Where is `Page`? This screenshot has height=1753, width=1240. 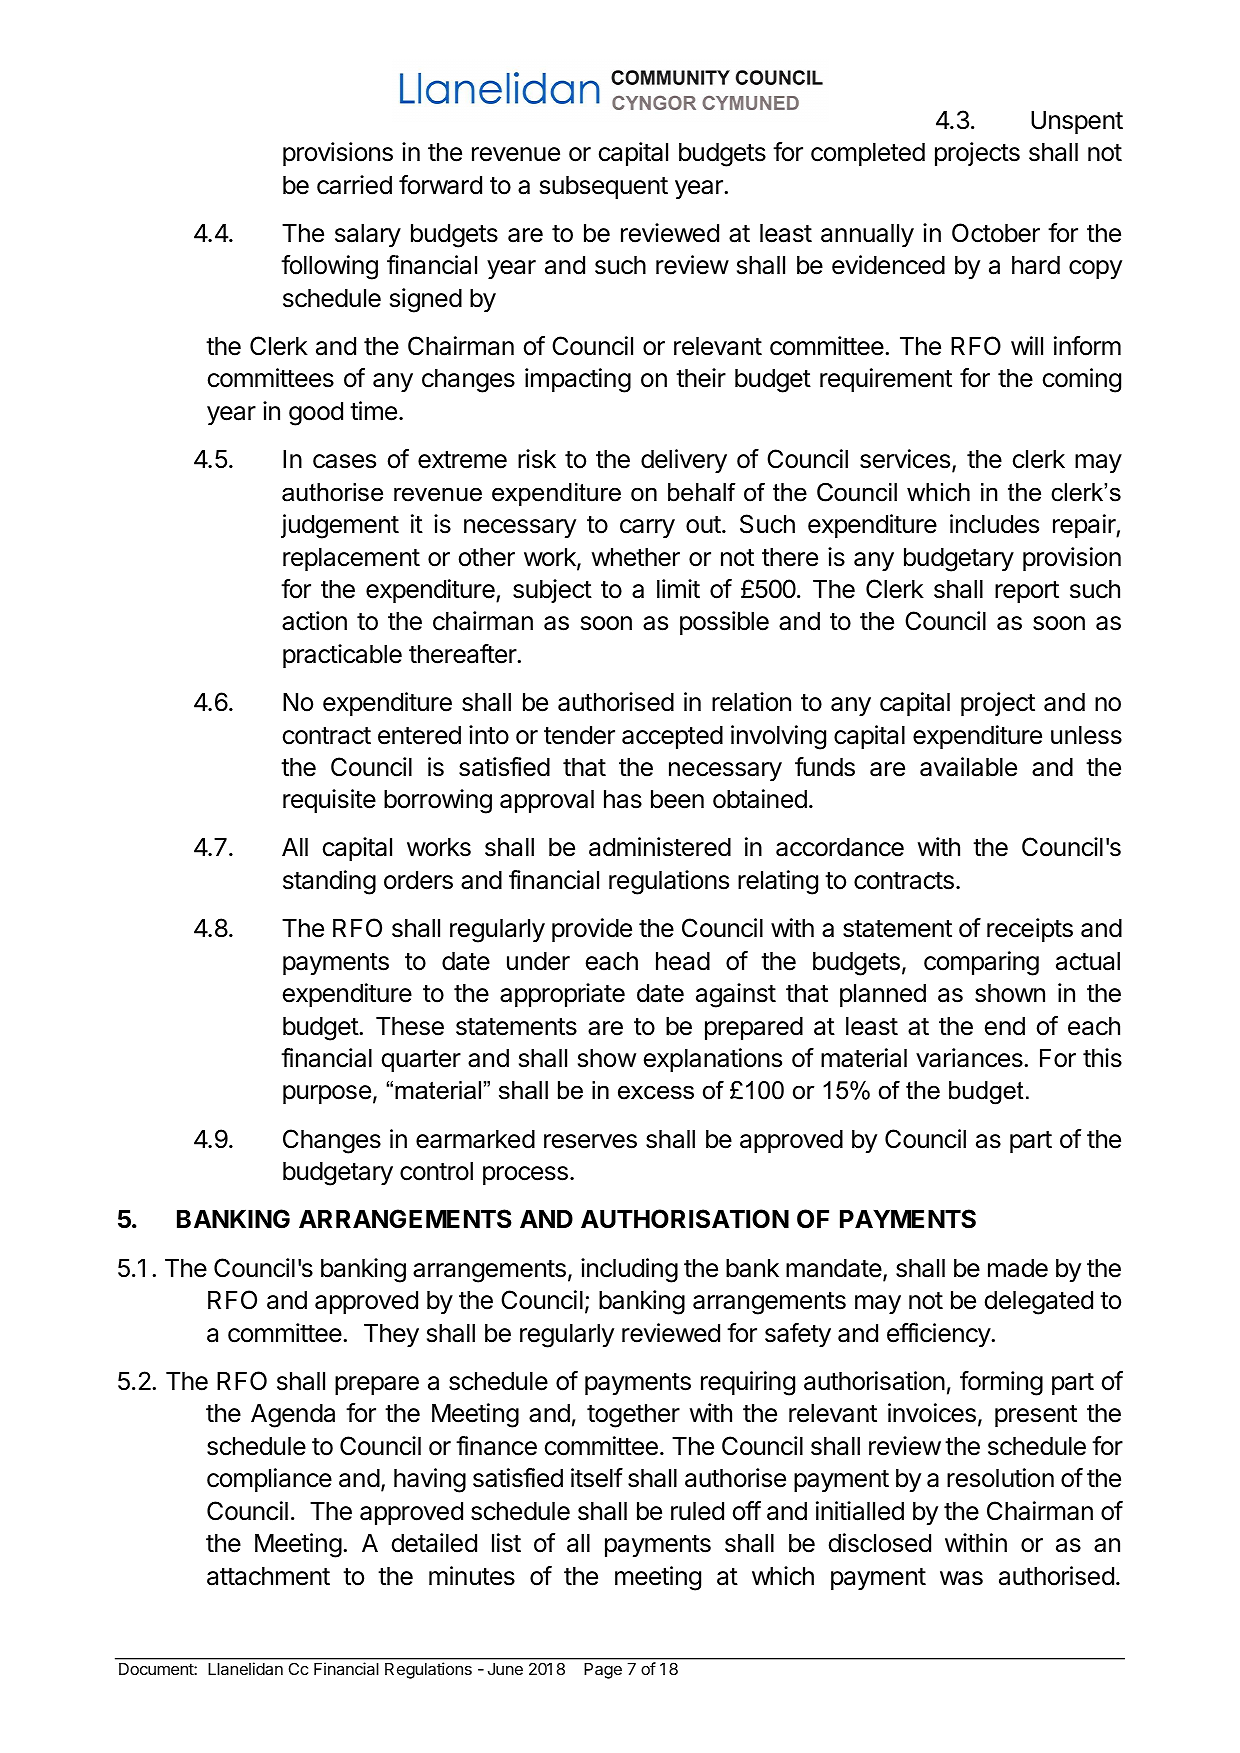
Page is located at coordinates (603, 1671).
